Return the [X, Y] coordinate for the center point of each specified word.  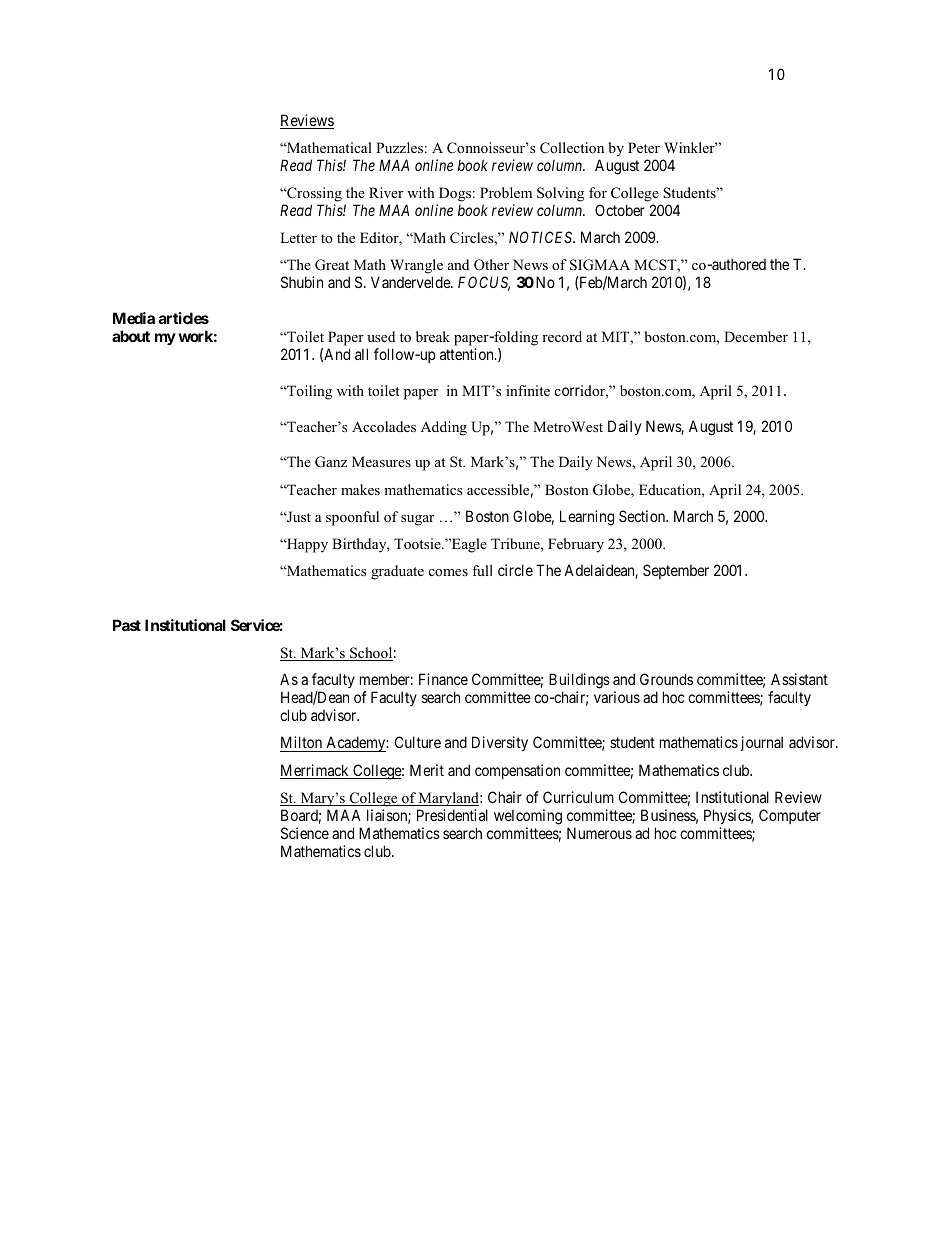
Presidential [452, 815]
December [756, 336]
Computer [790, 816]
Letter [298, 237]
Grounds [666, 679]
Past [127, 625]
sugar [417, 520]
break [433, 336]
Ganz [331, 462]
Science [305, 833]
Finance [443, 679]
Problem [506, 192]
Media [134, 318]
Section [643, 516]
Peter [644, 147]
